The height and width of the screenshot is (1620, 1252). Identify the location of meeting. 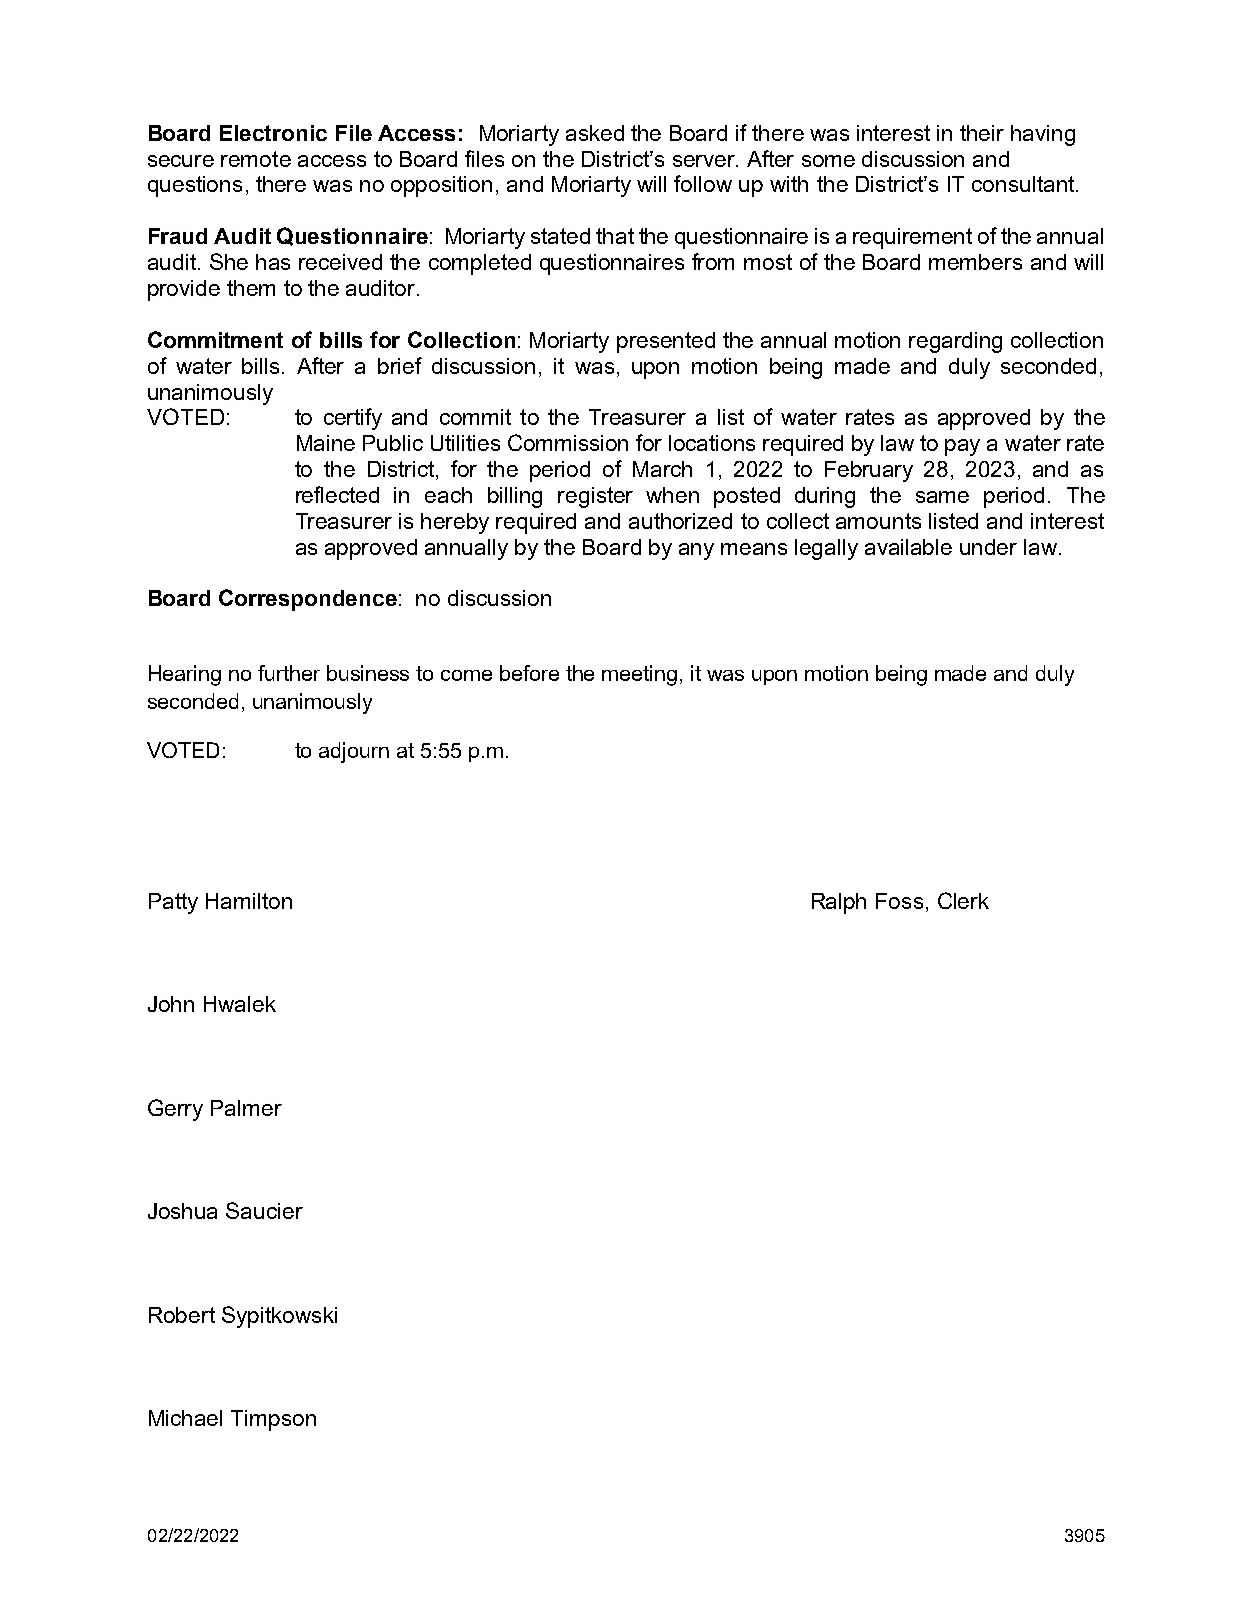
(639, 675).
